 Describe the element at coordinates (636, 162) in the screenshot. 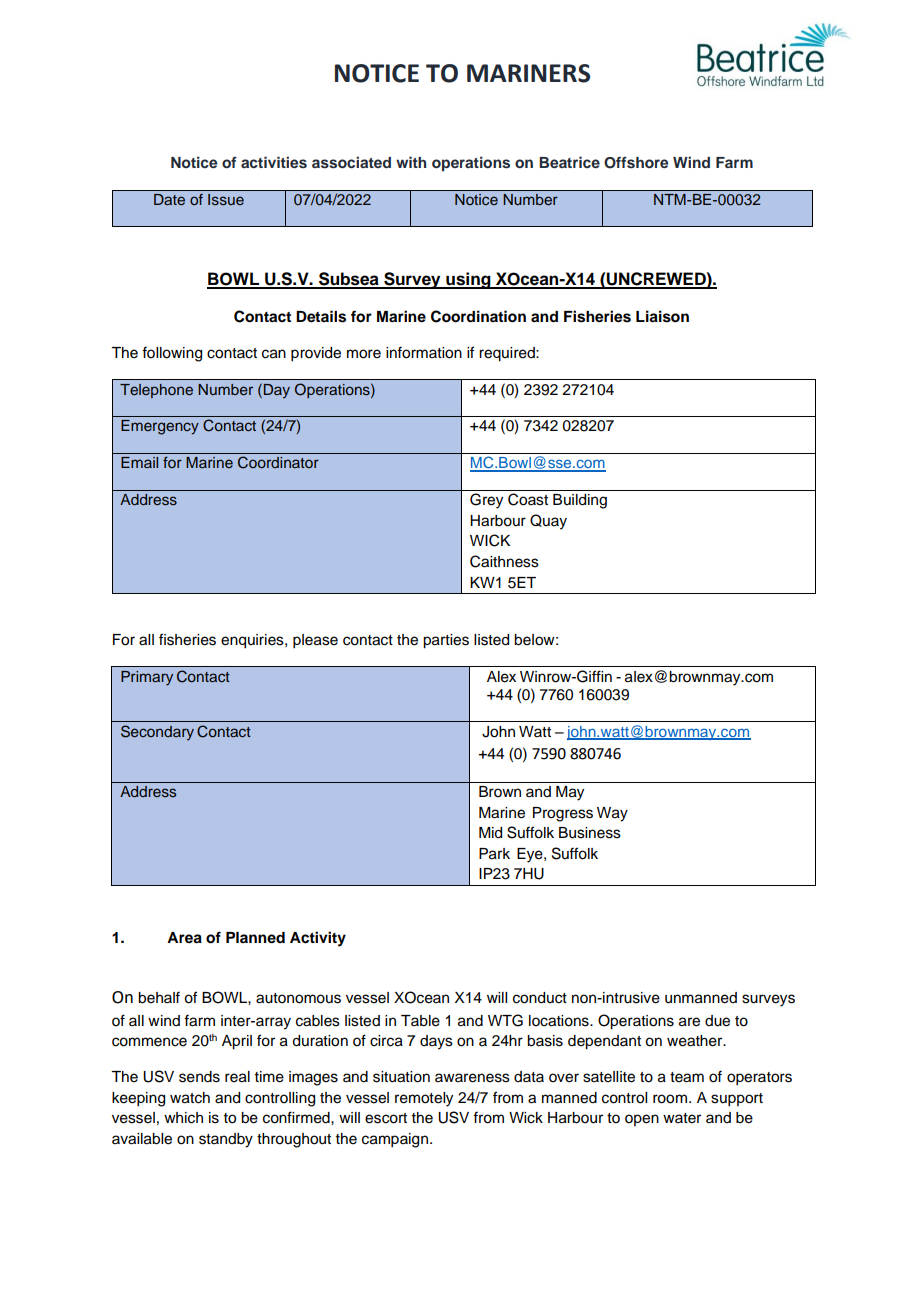

I see `Offshore` at that location.
